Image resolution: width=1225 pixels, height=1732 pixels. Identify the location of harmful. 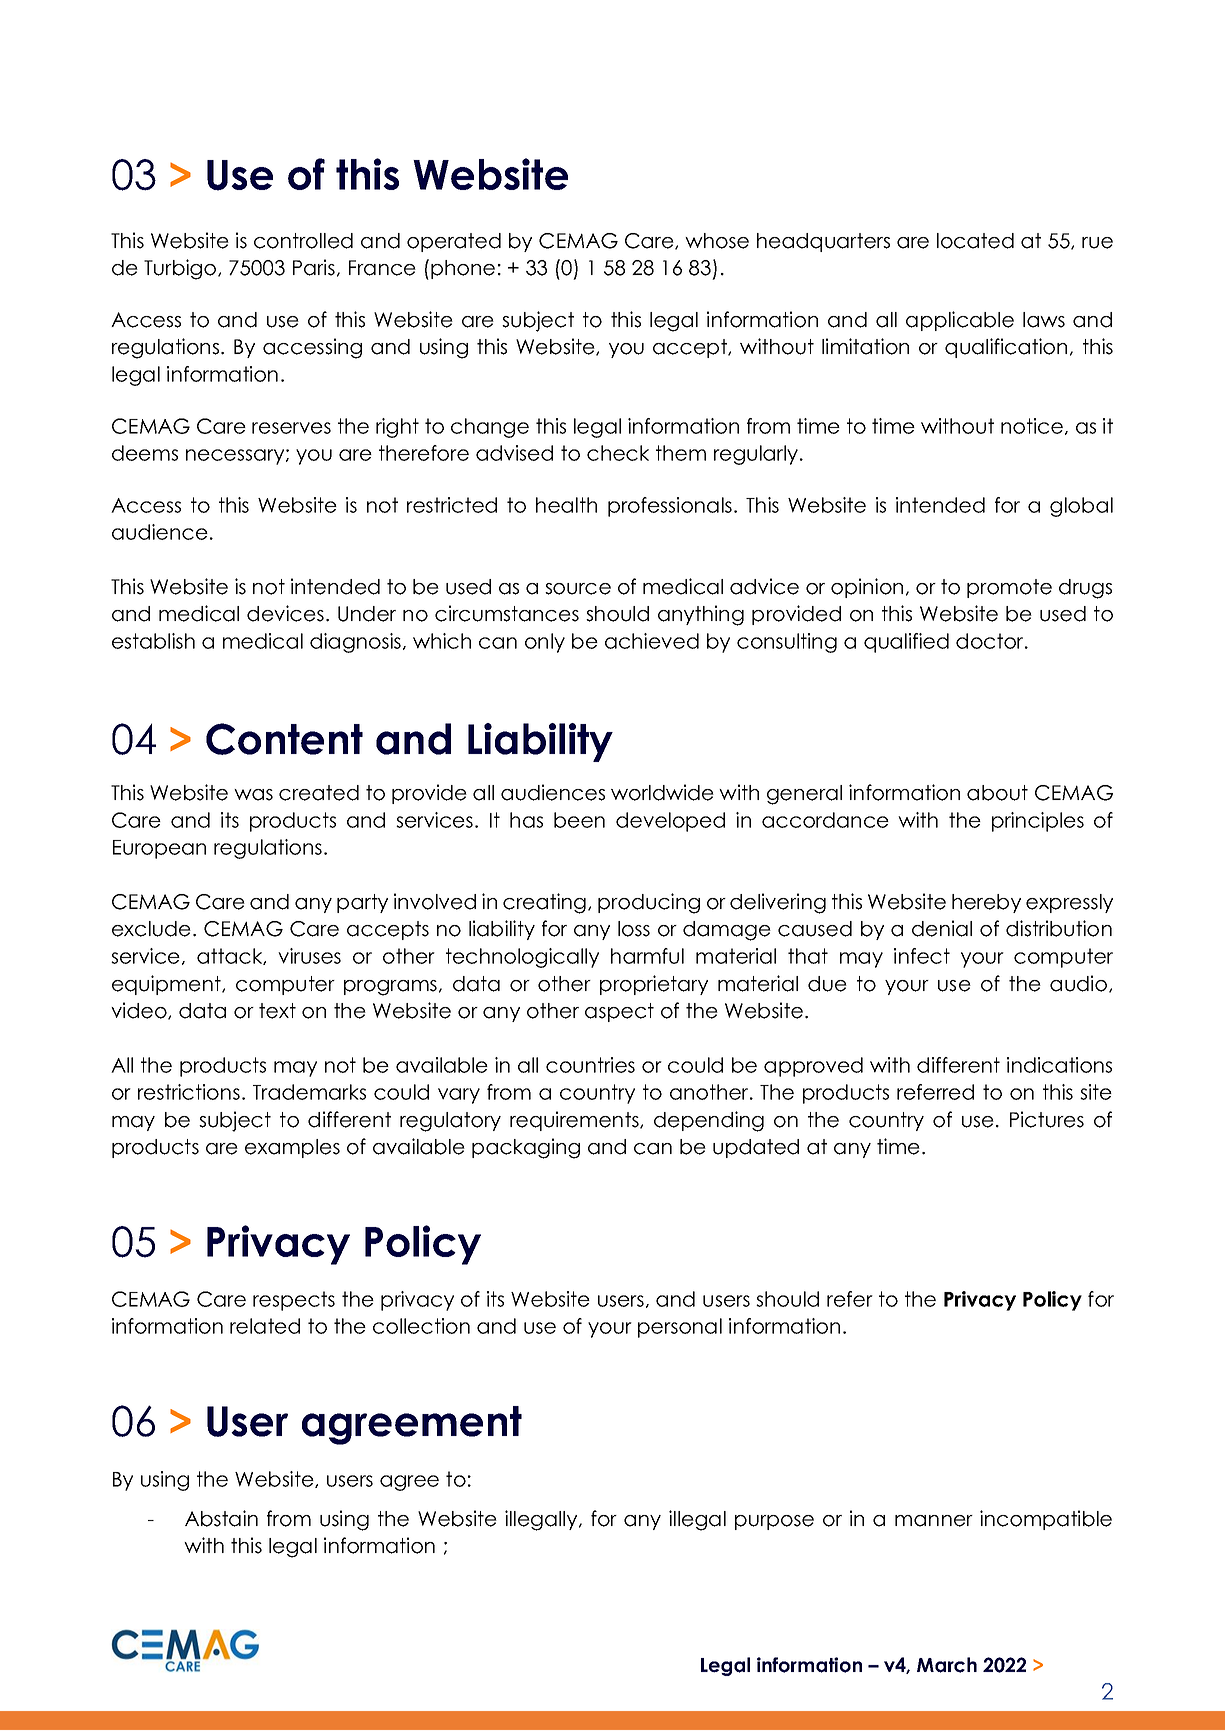
(647, 956).
